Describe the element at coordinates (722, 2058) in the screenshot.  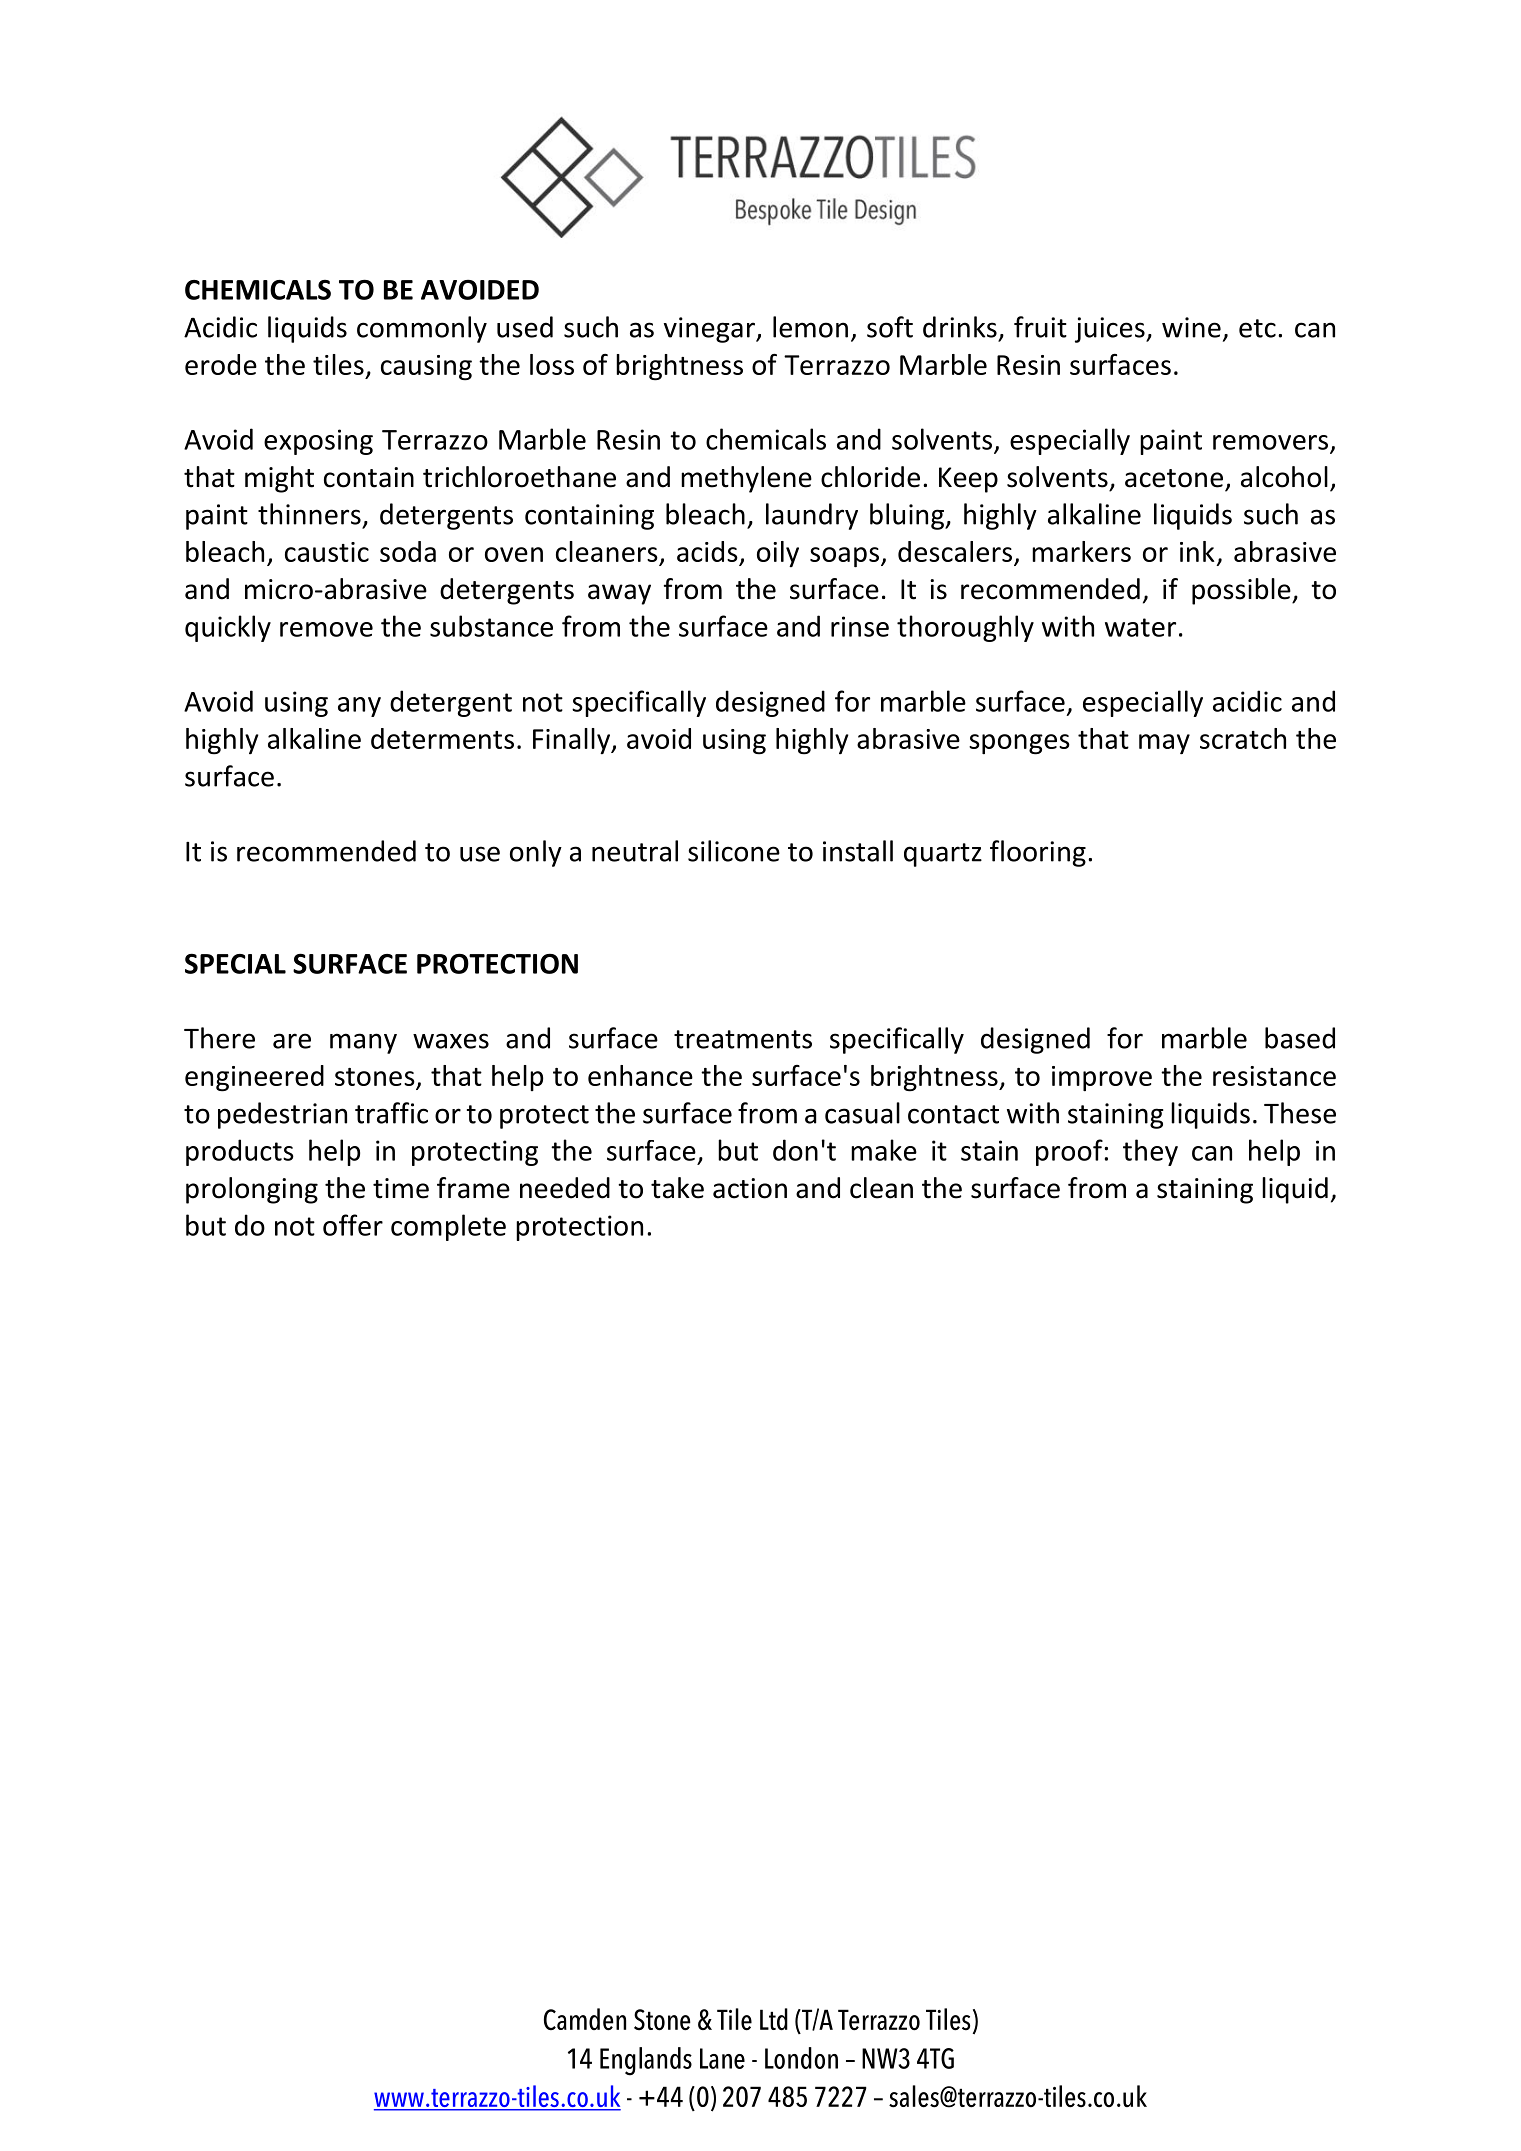
I see `Lane` at that location.
